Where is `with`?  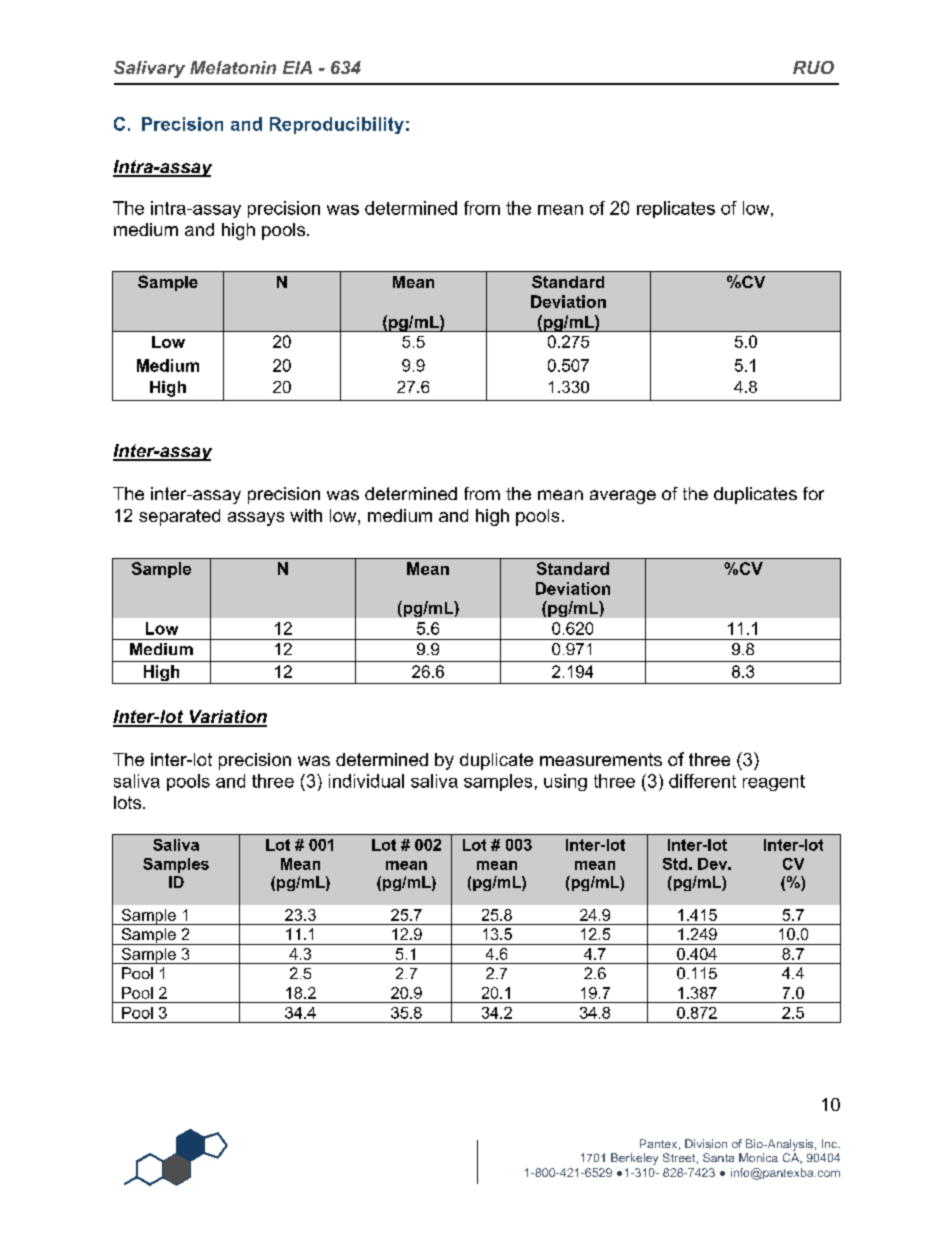 with is located at coordinates (306, 515).
